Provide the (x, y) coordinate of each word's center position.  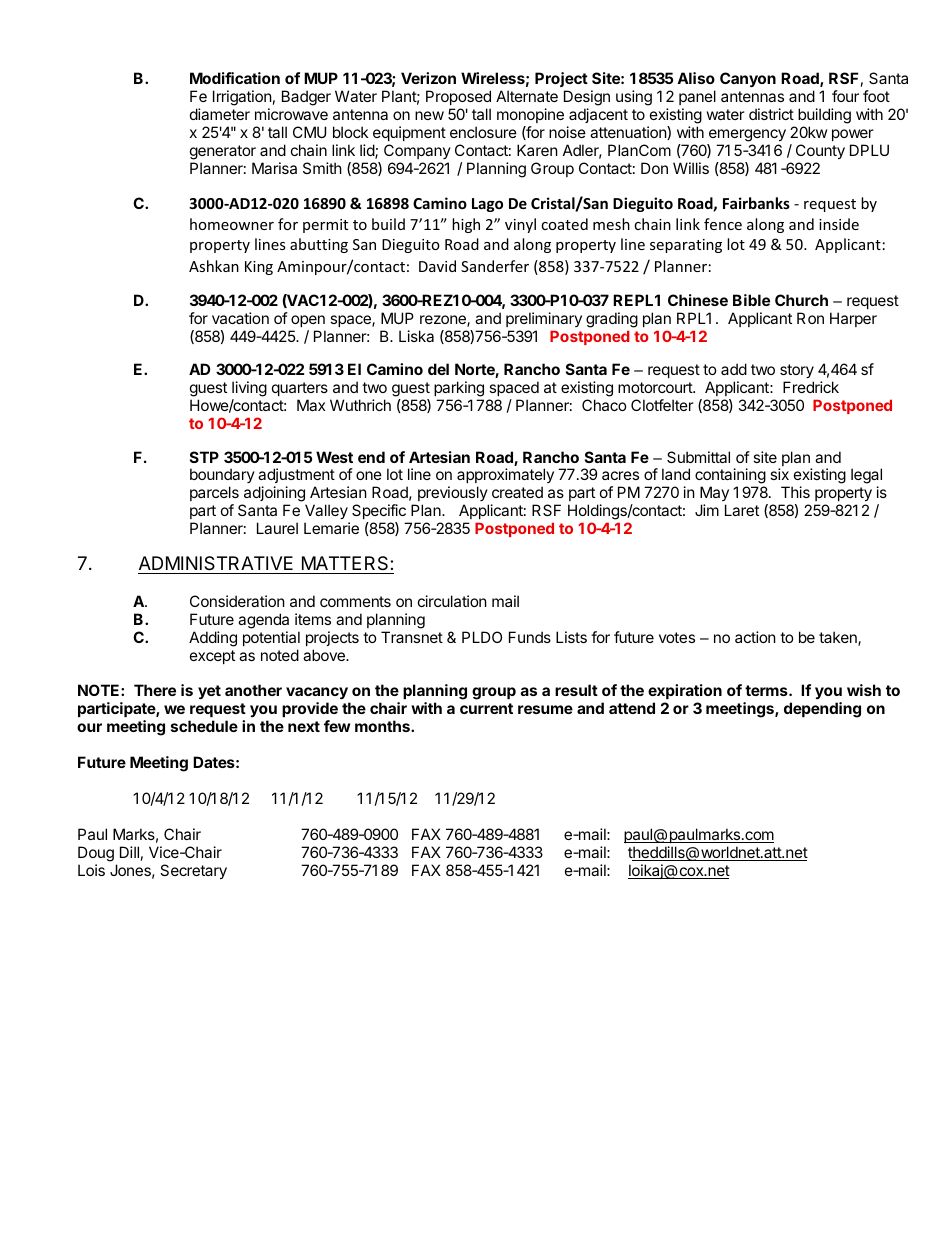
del (438, 369)
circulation (452, 601)
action (755, 637)
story (797, 371)
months (383, 726)
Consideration (237, 601)
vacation (240, 318)
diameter (220, 114)
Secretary (193, 871)
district (771, 114)
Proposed (458, 97)
